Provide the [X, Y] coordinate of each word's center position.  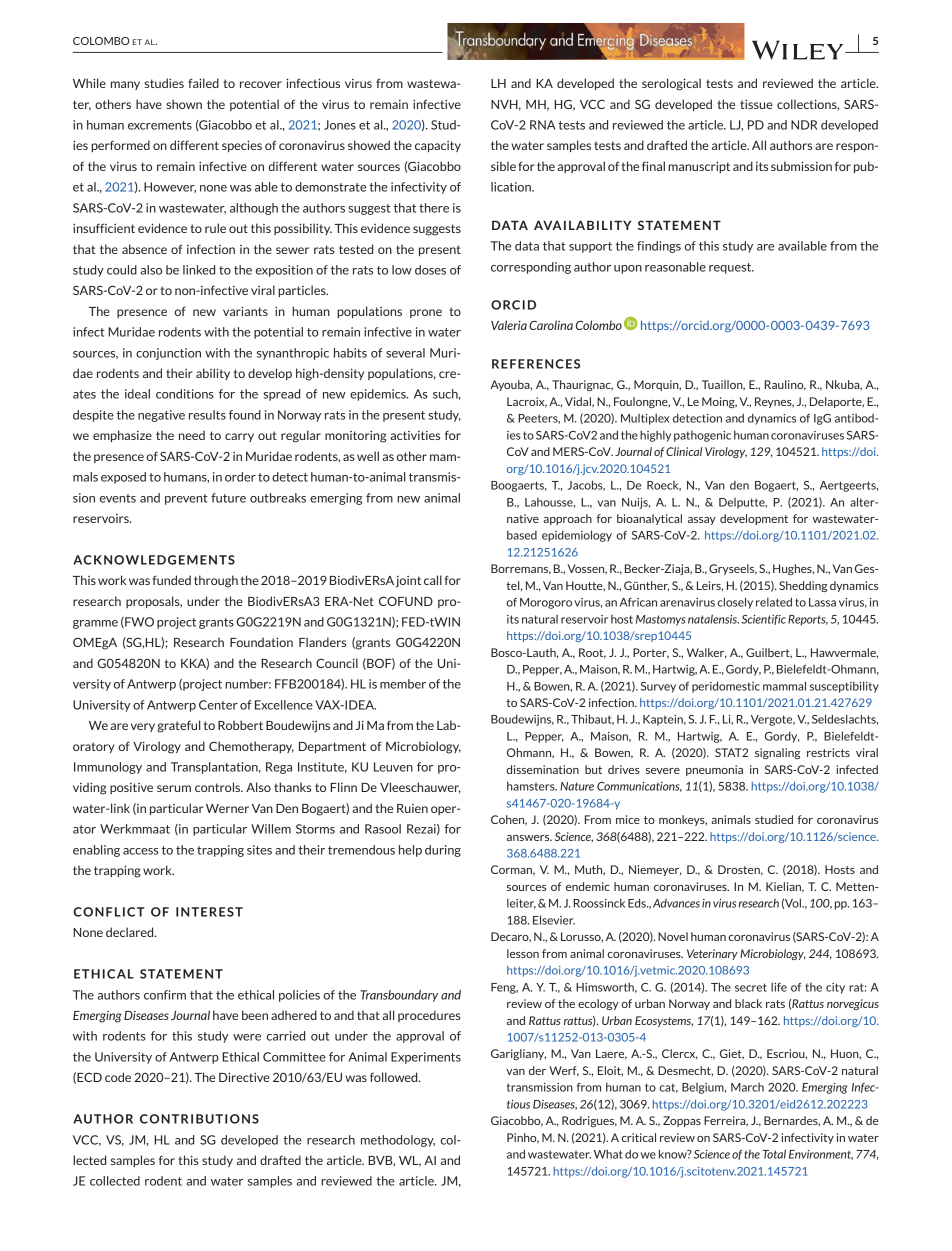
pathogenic [702, 436]
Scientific [763, 620]
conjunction [168, 354]
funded [172, 580]
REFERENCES [536, 364]
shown [184, 104]
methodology [398, 1141]
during [443, 851]
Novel [673, 936]
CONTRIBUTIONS [199, 1119]
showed [369, 145]
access [141, 851]
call [433, 580]
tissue [756, 104]
